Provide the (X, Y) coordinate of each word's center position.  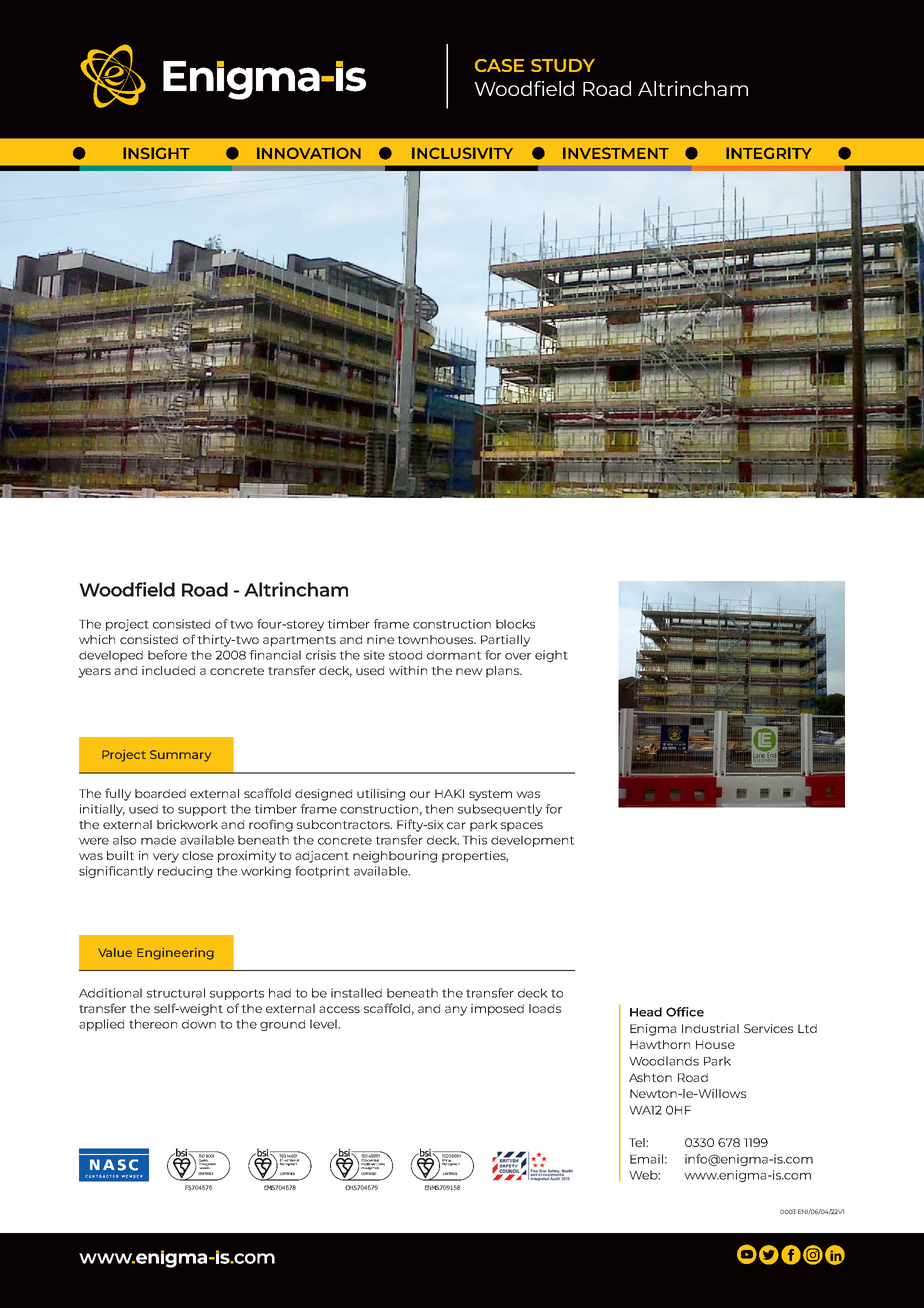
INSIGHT (157, 405)
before (167, 655)
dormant (454, 655)
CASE (499, 65)
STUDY (563, 65)
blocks (515, 624)
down (199, 1024)
